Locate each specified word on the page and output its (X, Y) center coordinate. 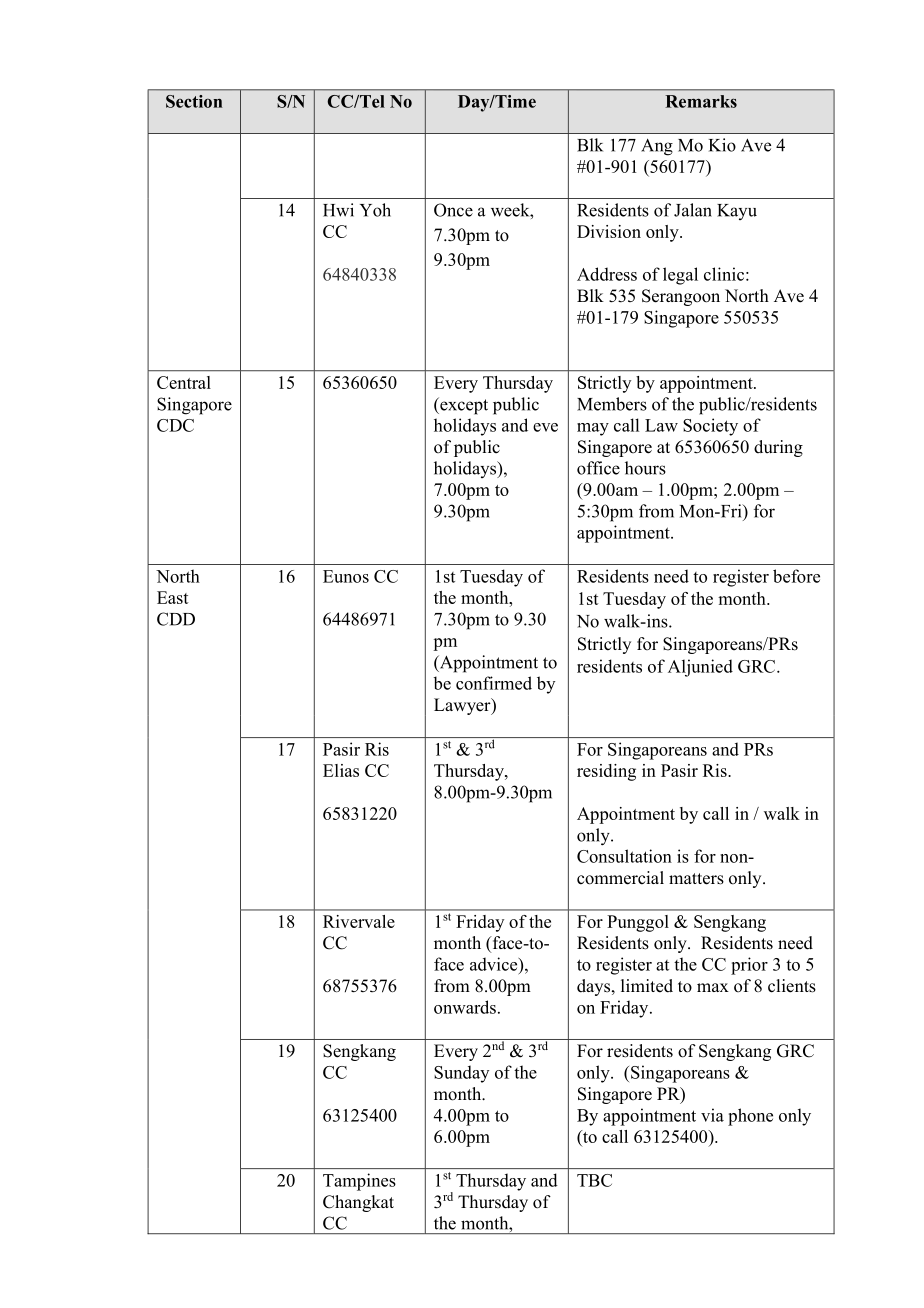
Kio (722, 145)
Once (453, 210)
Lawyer (463, 706)
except (463, 406)
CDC (175, 425)
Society (710, 427)
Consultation (624, 856)
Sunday (461, 1074)
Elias (341, 770)
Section (194, 101)
